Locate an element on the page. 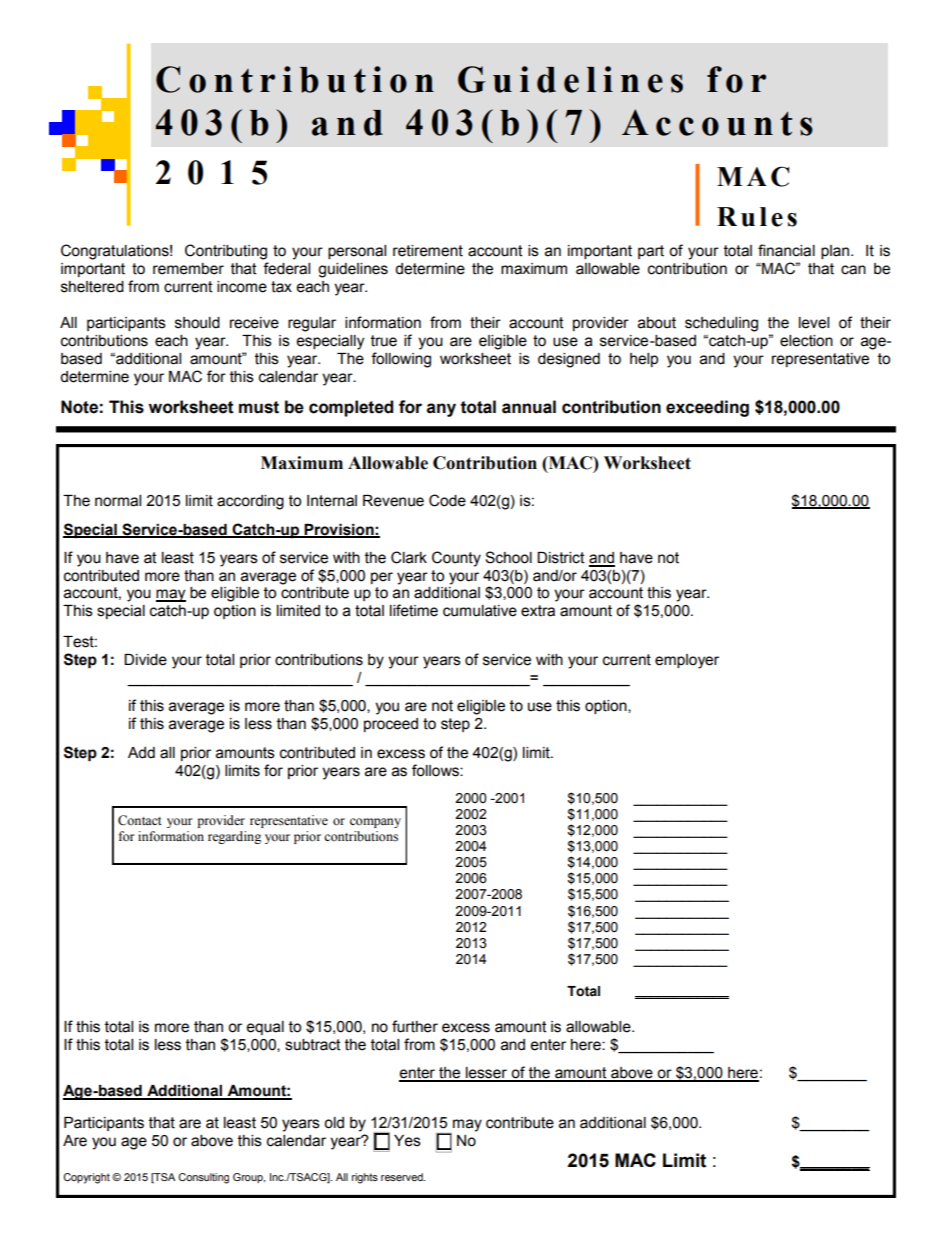  equal is located at coordinates (265, 1028).
